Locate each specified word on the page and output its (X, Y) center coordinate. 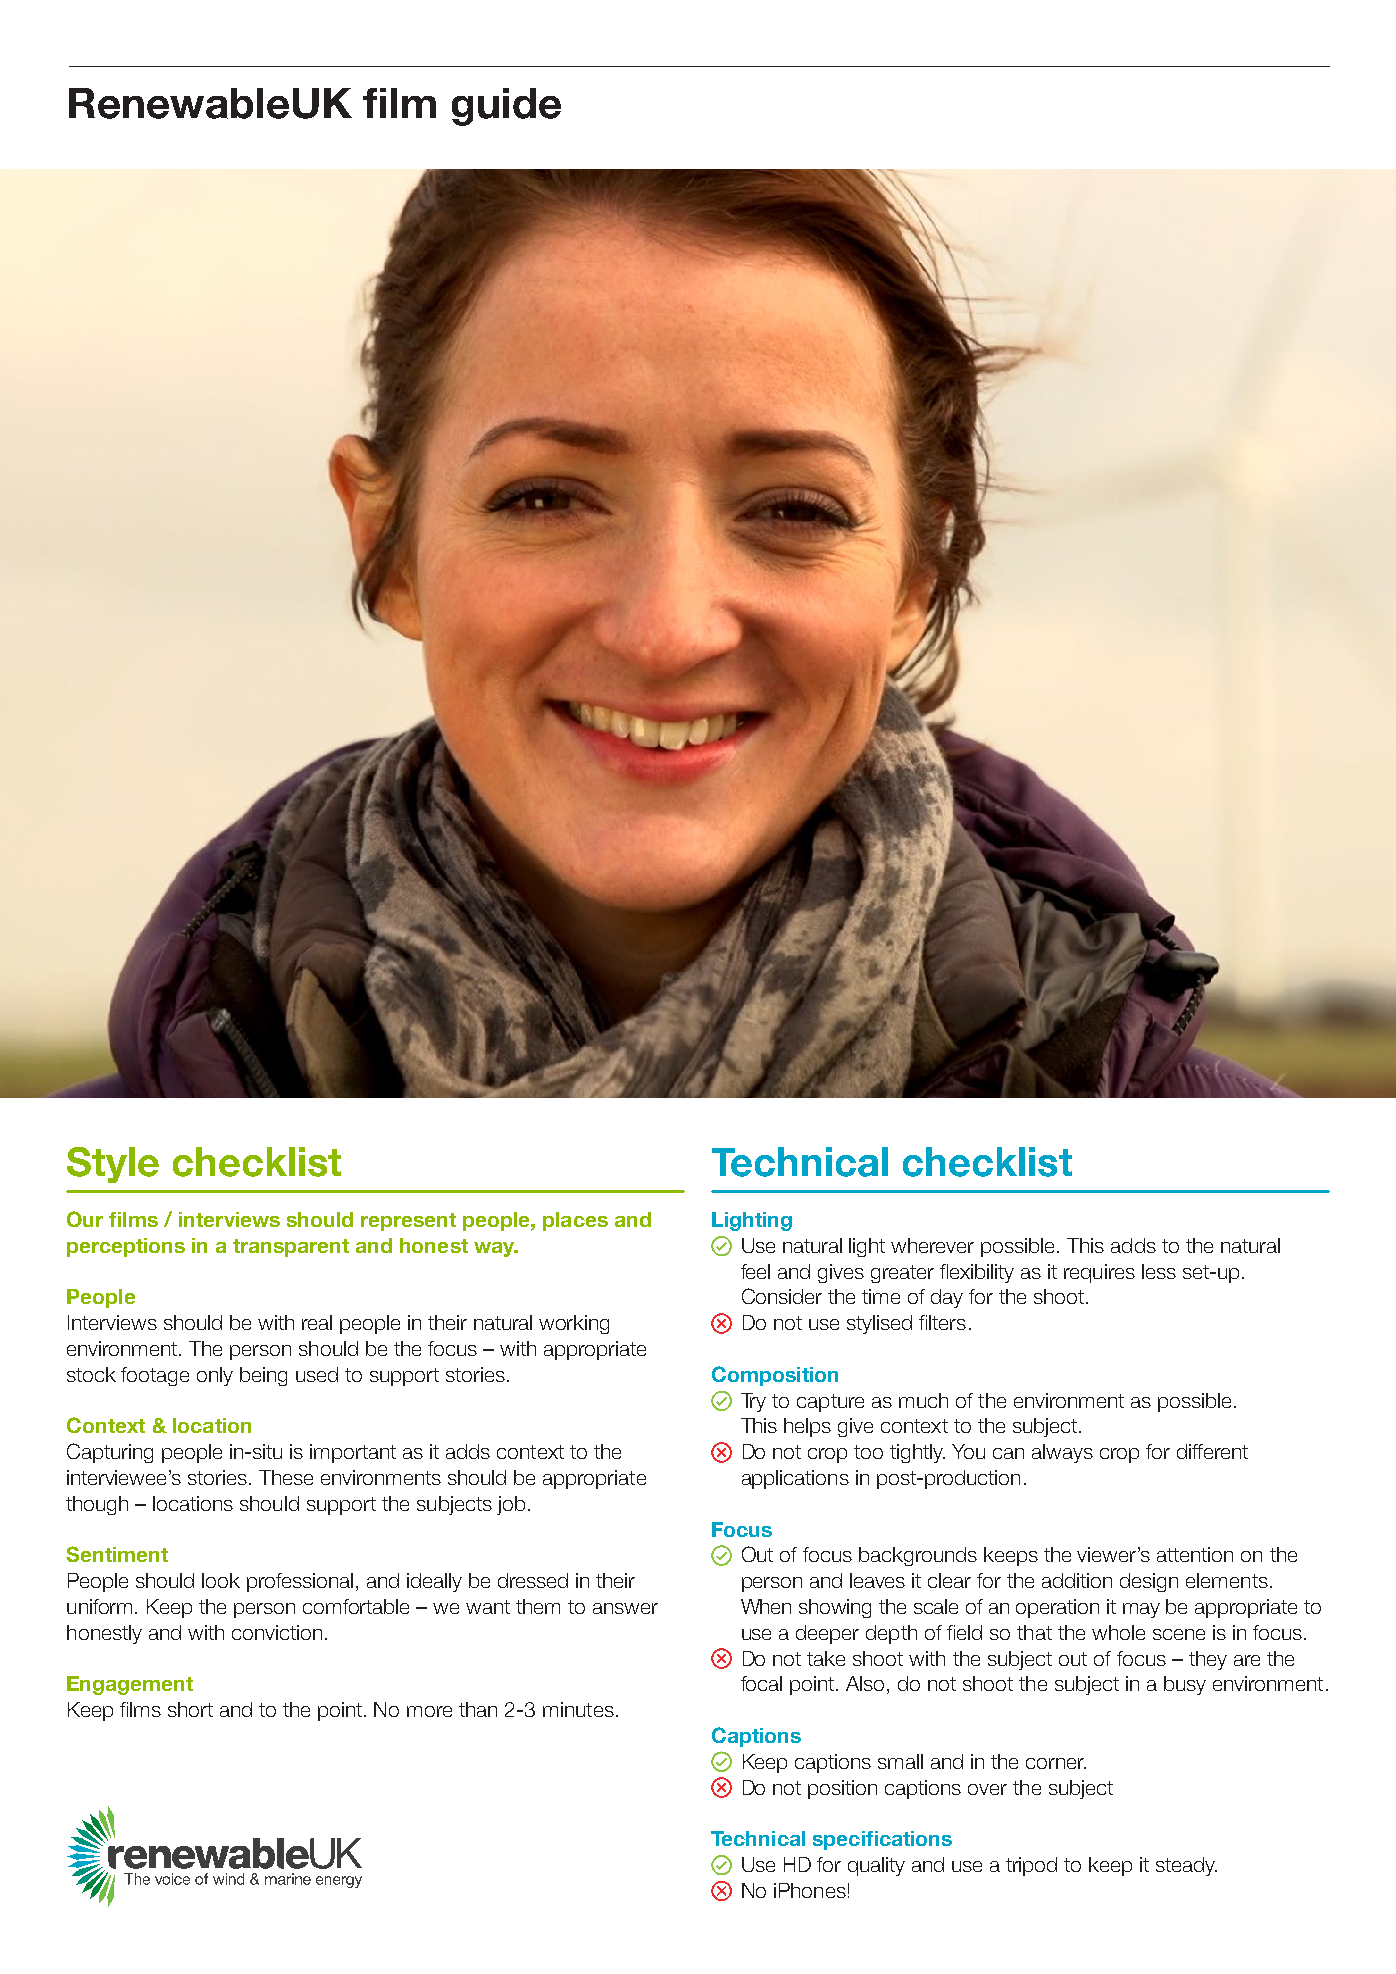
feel (755, 1271)
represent (408, 1222)
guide (506, 107)
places (575, 1221)
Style (113, 1165)
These (286, 1477)
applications (795, 1479)
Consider (782, 1296)
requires (1099, 1273)
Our (85, 1219)
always (1062, 1453)
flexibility (977, 1273)
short (190, 1709)
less (1159, 1271)
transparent (291, 1248)
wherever (932, 1245)
